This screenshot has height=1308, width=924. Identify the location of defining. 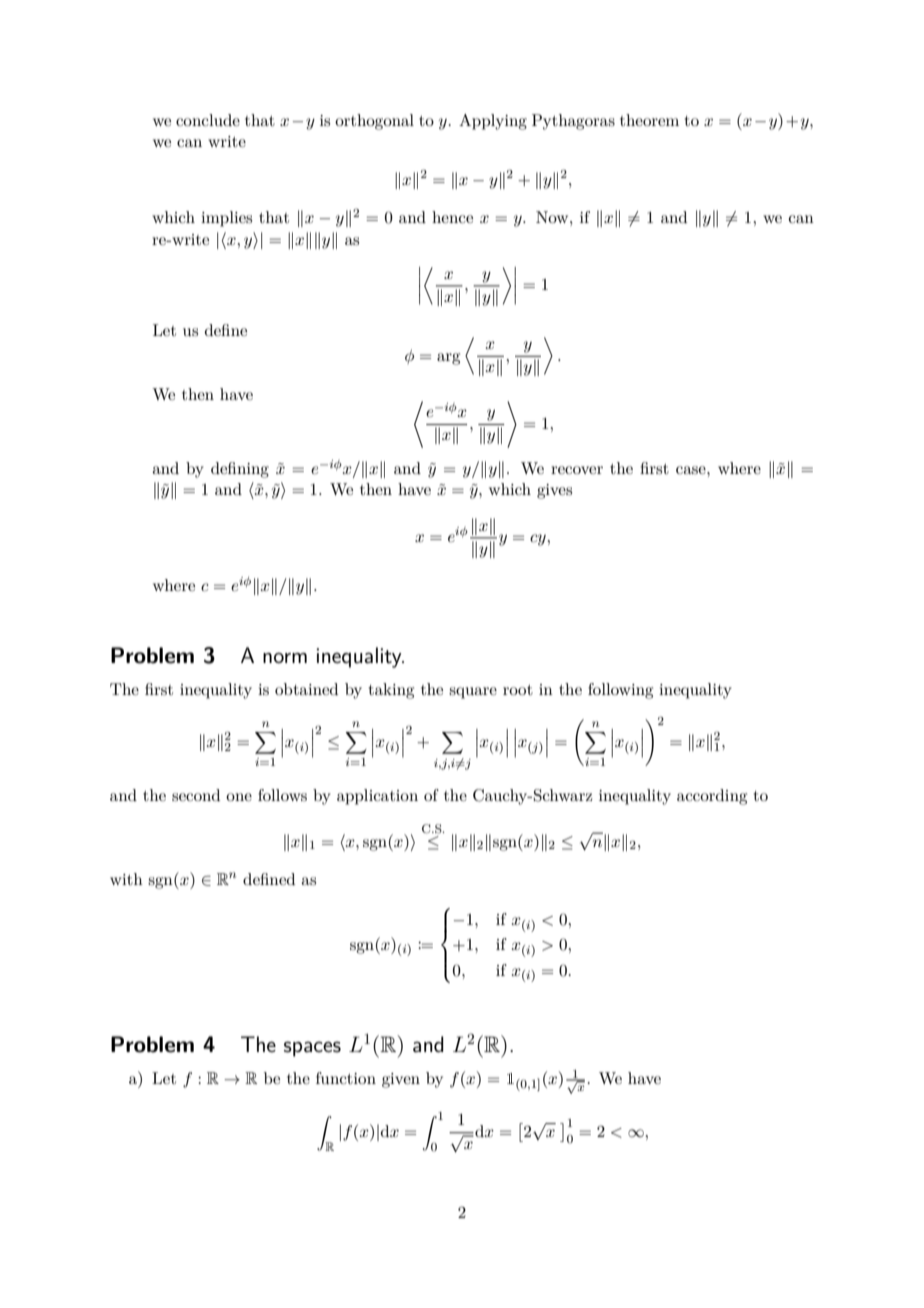
(240, 470).
